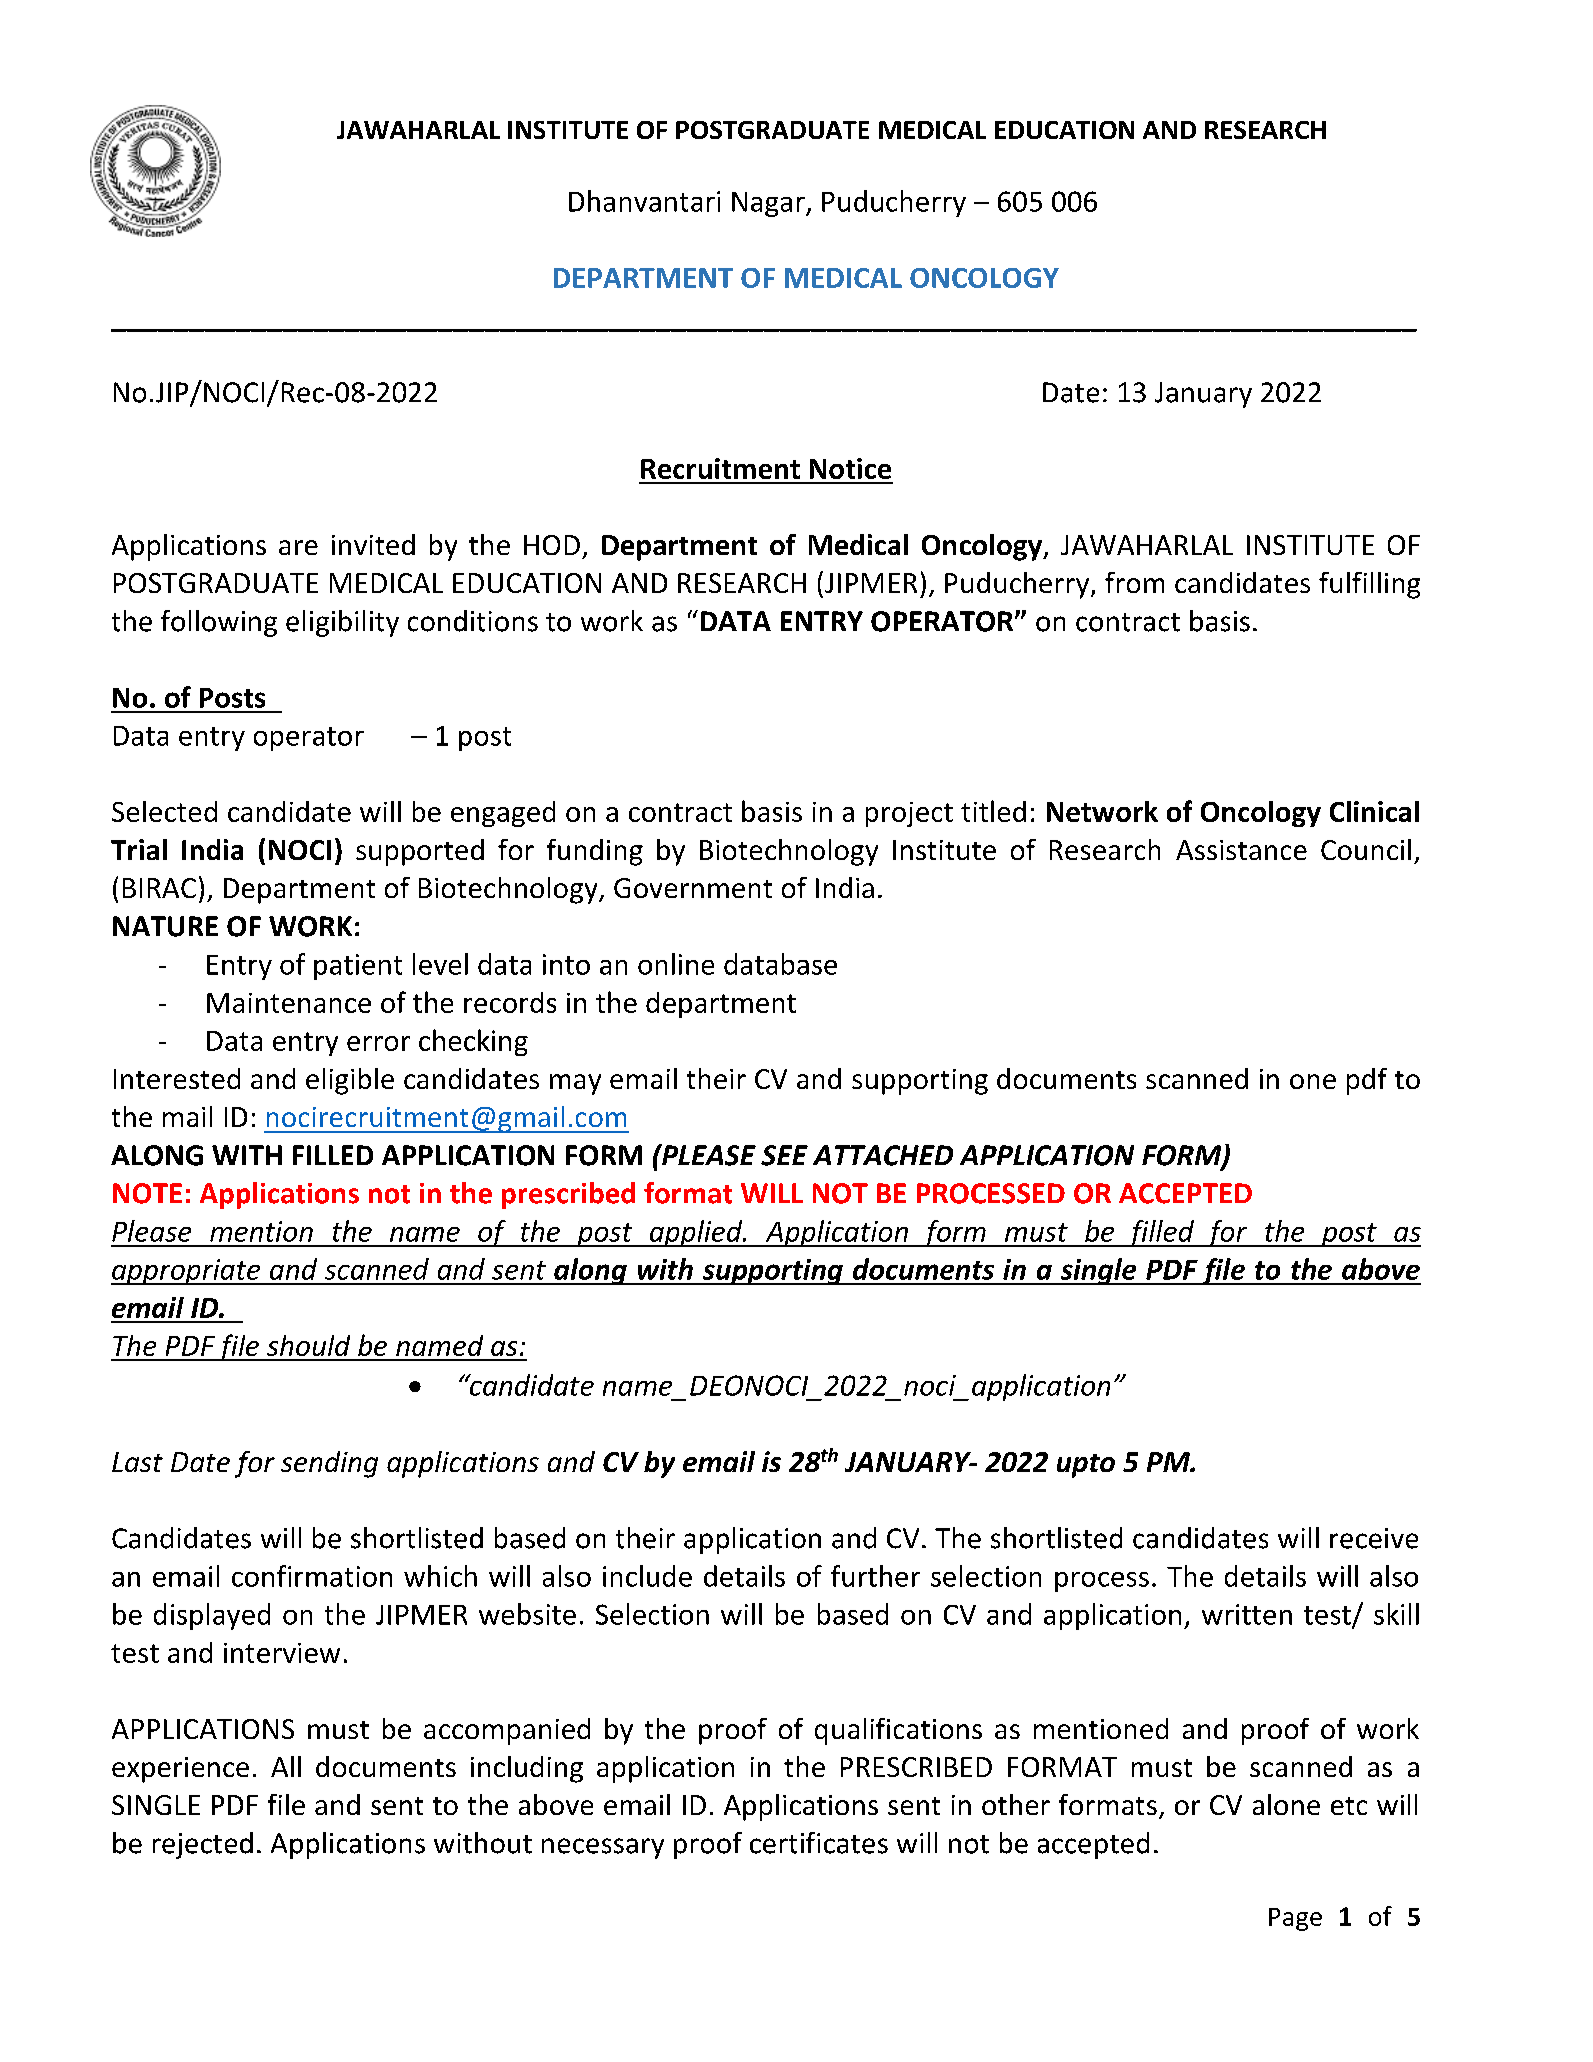 This image has width=1593, height=2062. I want to click on NOTE, so click(147, 1193).
